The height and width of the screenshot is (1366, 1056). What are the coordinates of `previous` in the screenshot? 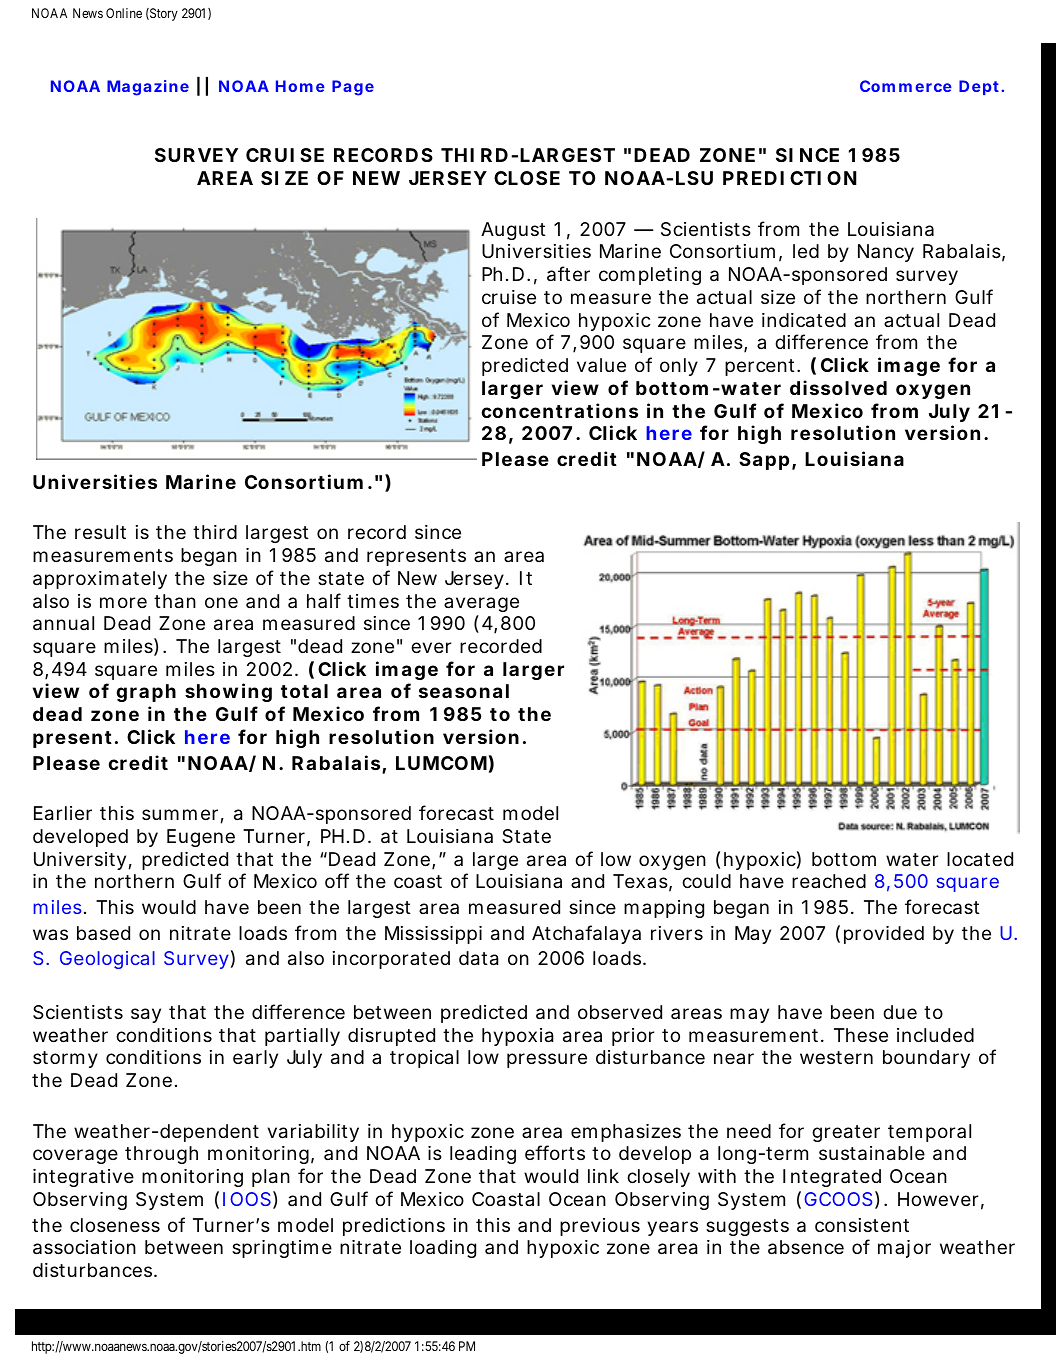 It's located at (600, 1227).
